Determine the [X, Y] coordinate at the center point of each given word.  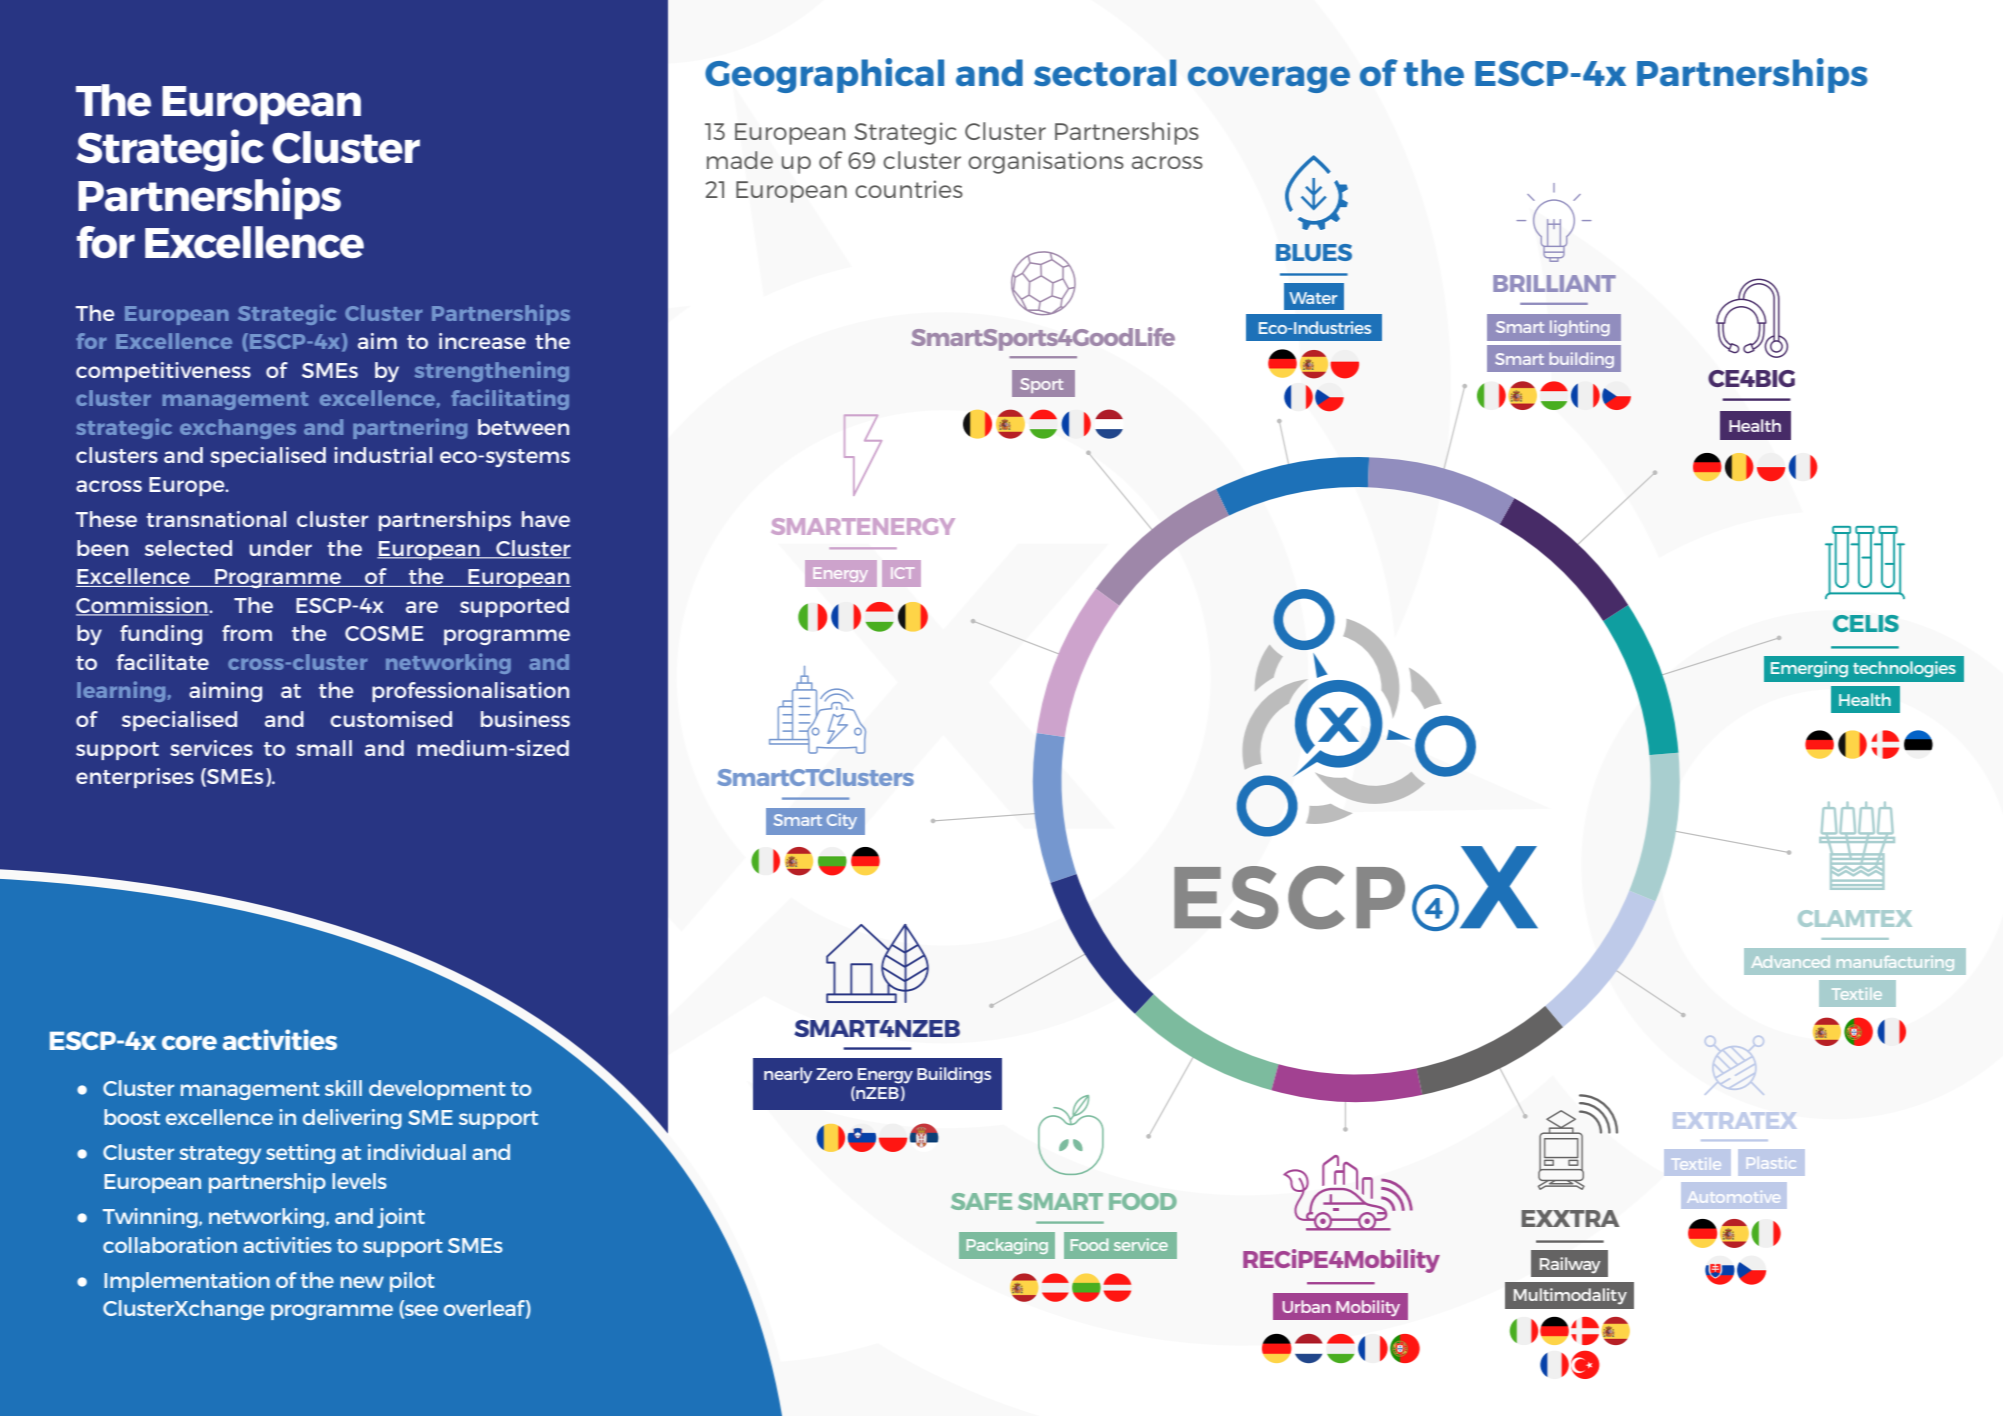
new [362, 1282]
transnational [216, 519]
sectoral [1105, 72]
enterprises [135, 778]
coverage [1269, 79]
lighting [1580, 328]
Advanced [1791, 962]
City [842, 821]
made [740, 160]
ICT [902, 573]
